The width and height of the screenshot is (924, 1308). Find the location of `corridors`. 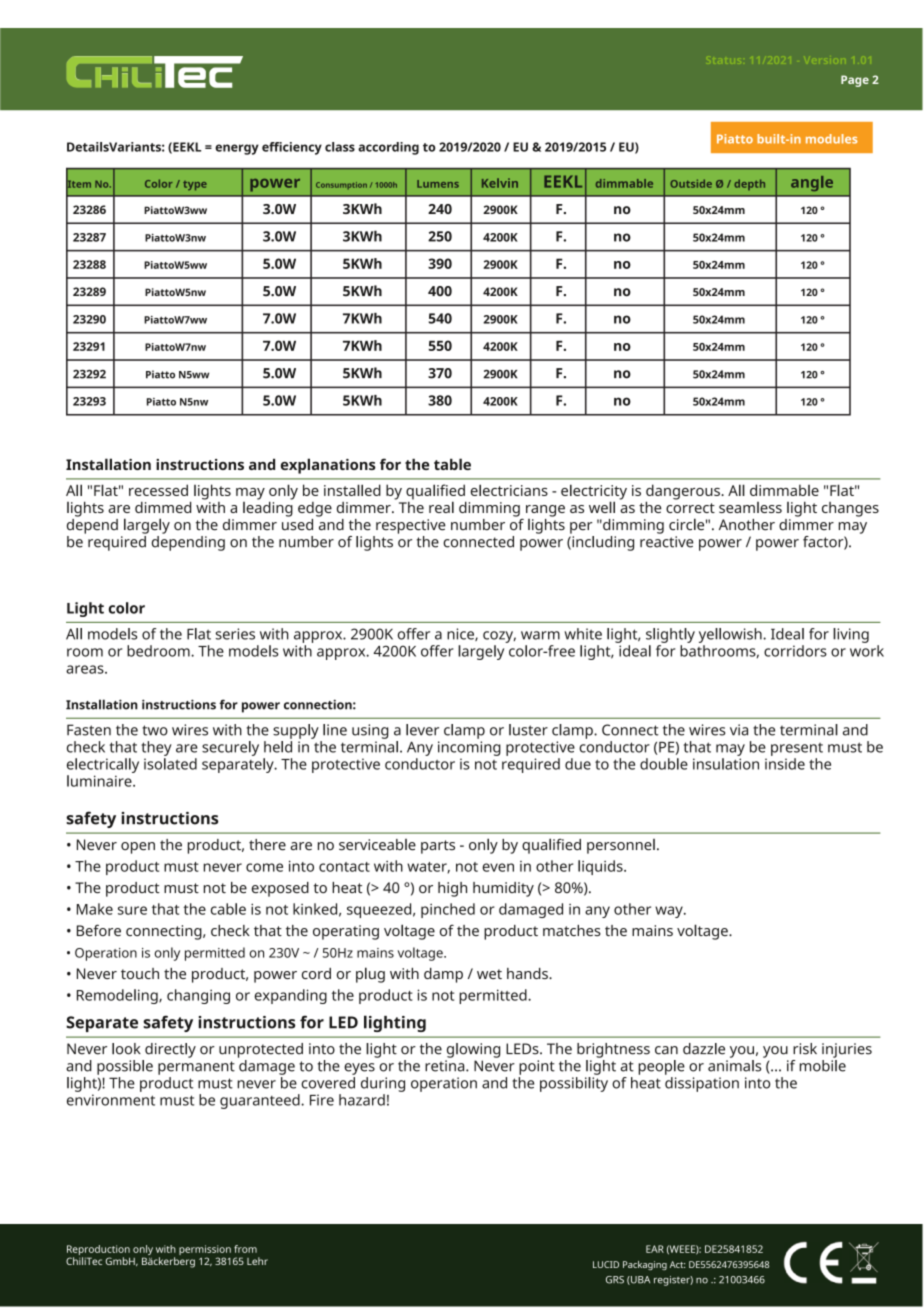

corridors is located at coordinates (795, 651).
